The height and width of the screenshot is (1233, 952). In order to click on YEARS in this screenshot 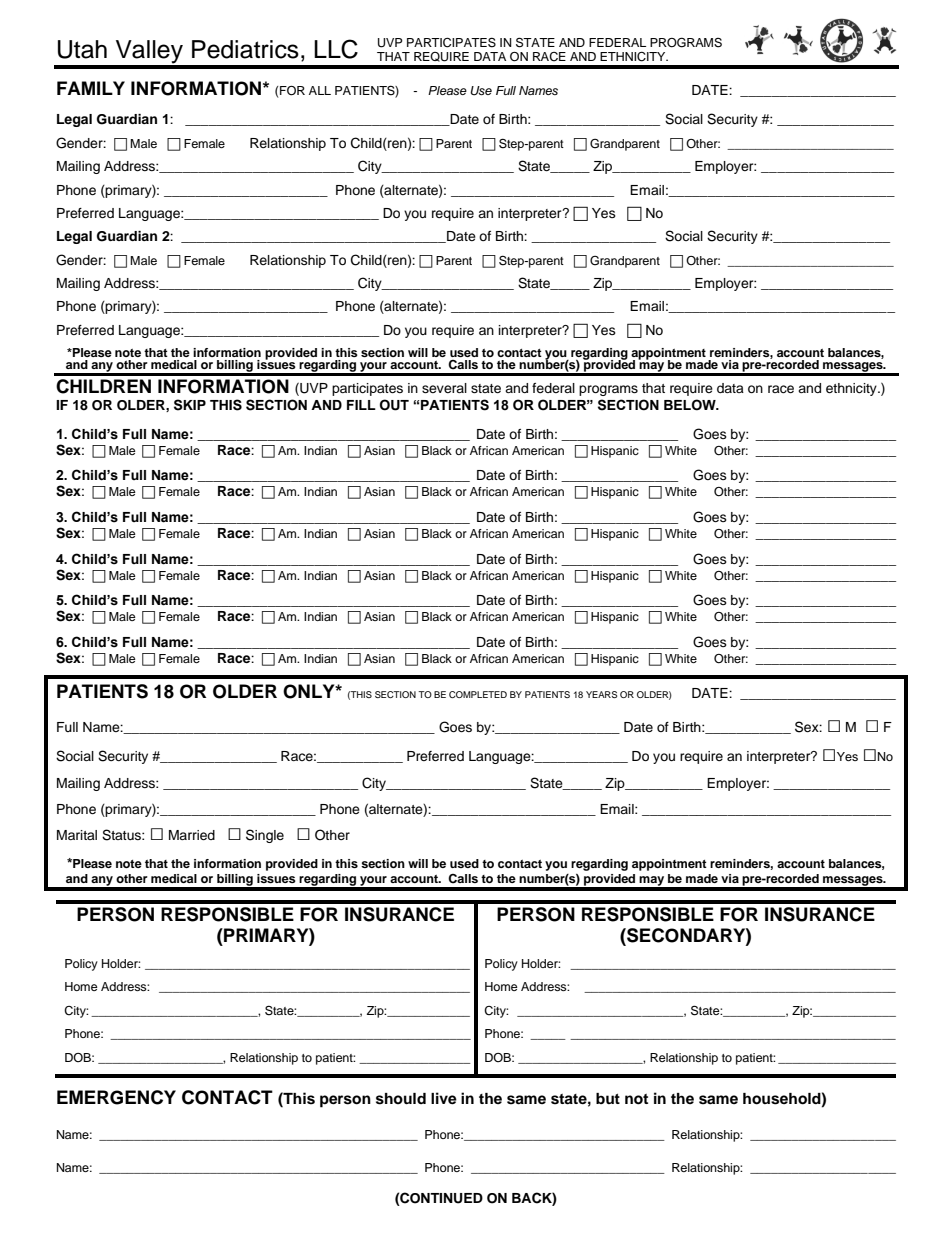, I will do `click(601, 694)`.
